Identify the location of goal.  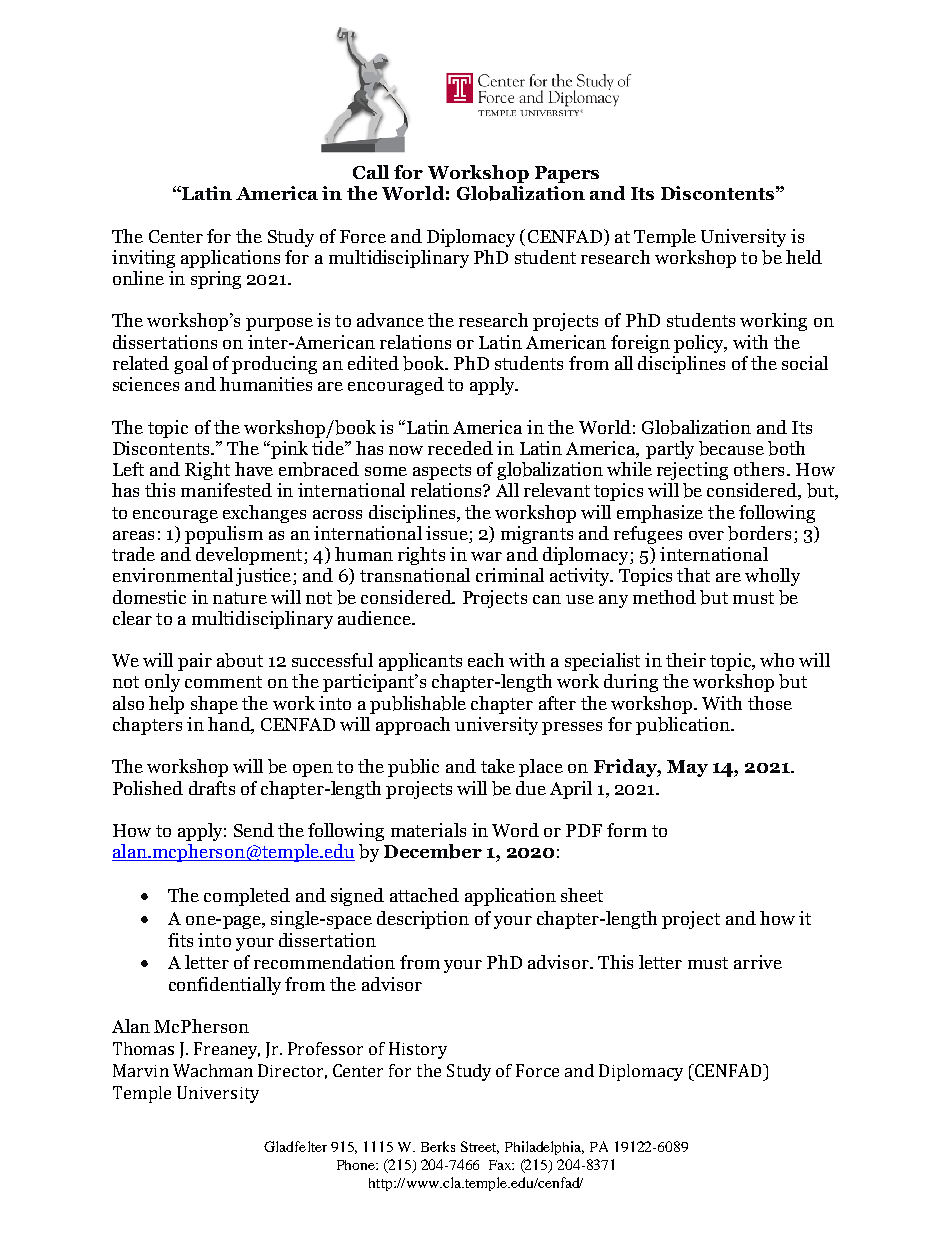
(191, 365).
